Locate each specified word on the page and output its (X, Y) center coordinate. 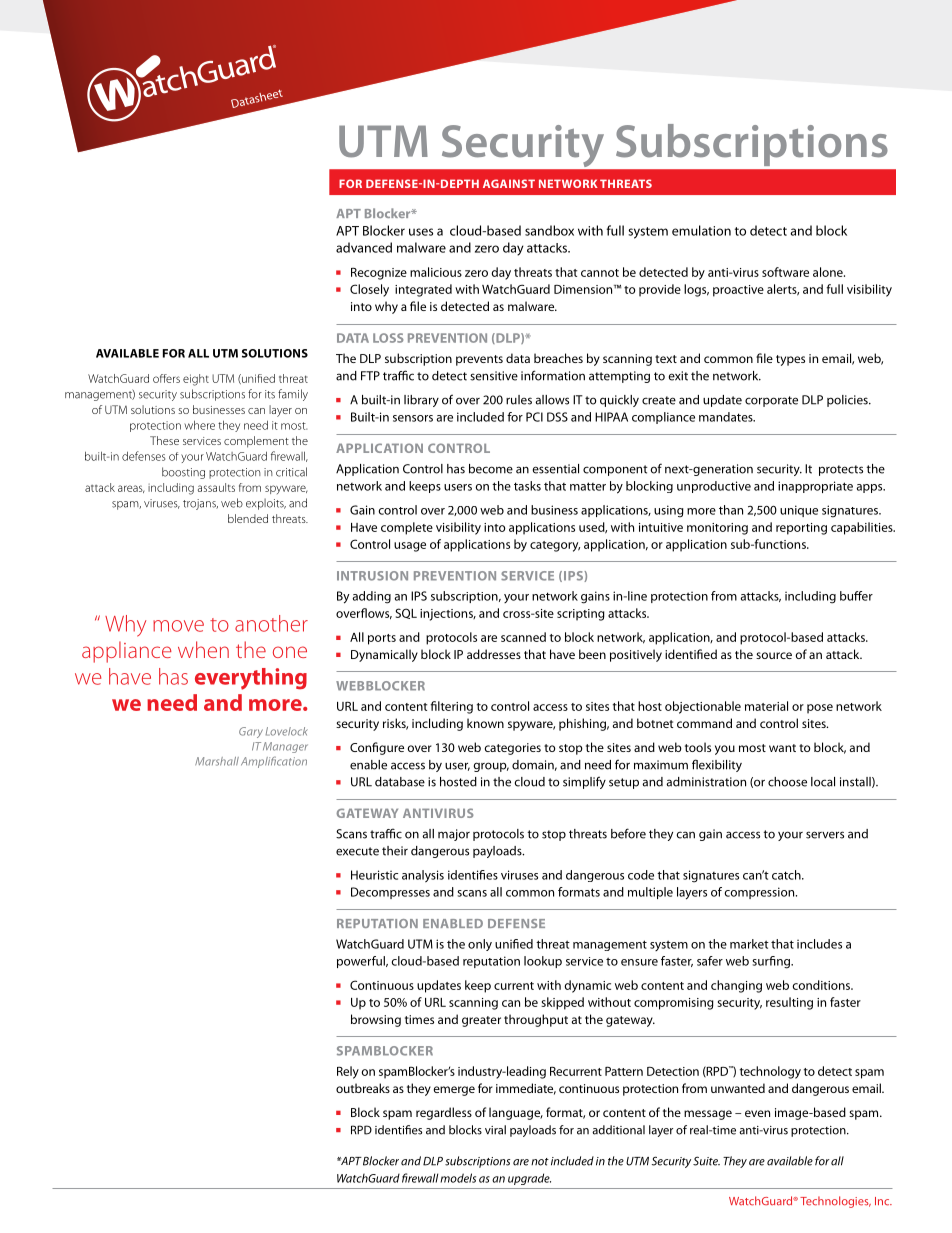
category (555, 546)
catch (787, 875)
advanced (364, 247)
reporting (801, 529)
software (785, 272)
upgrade (529, 1179)
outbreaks (363, 1088)
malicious (436, 272)
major (454, 835)
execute (357, 851)
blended (248, 518)
